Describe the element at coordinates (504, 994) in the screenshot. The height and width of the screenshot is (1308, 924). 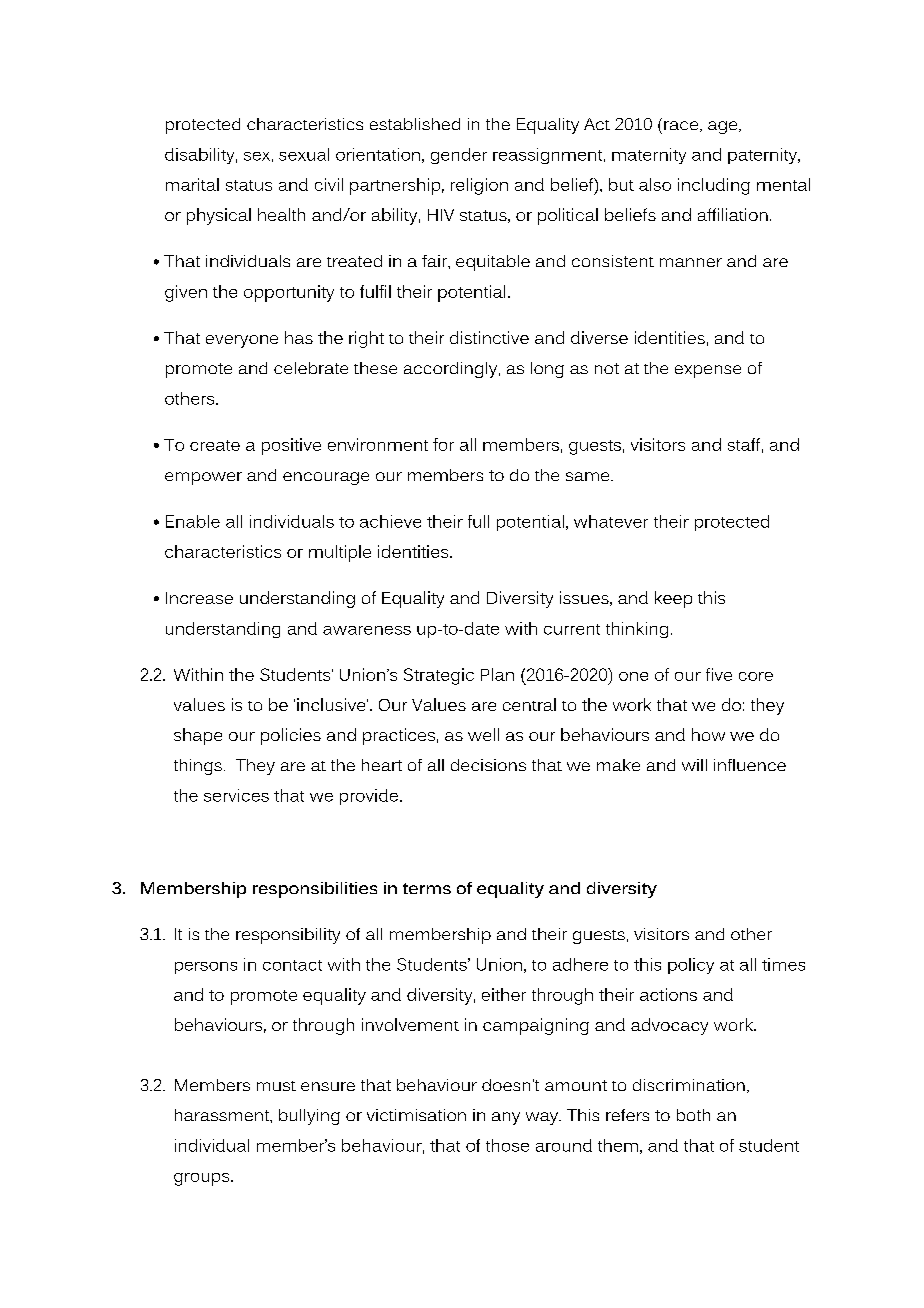
I see `either` at that location.
